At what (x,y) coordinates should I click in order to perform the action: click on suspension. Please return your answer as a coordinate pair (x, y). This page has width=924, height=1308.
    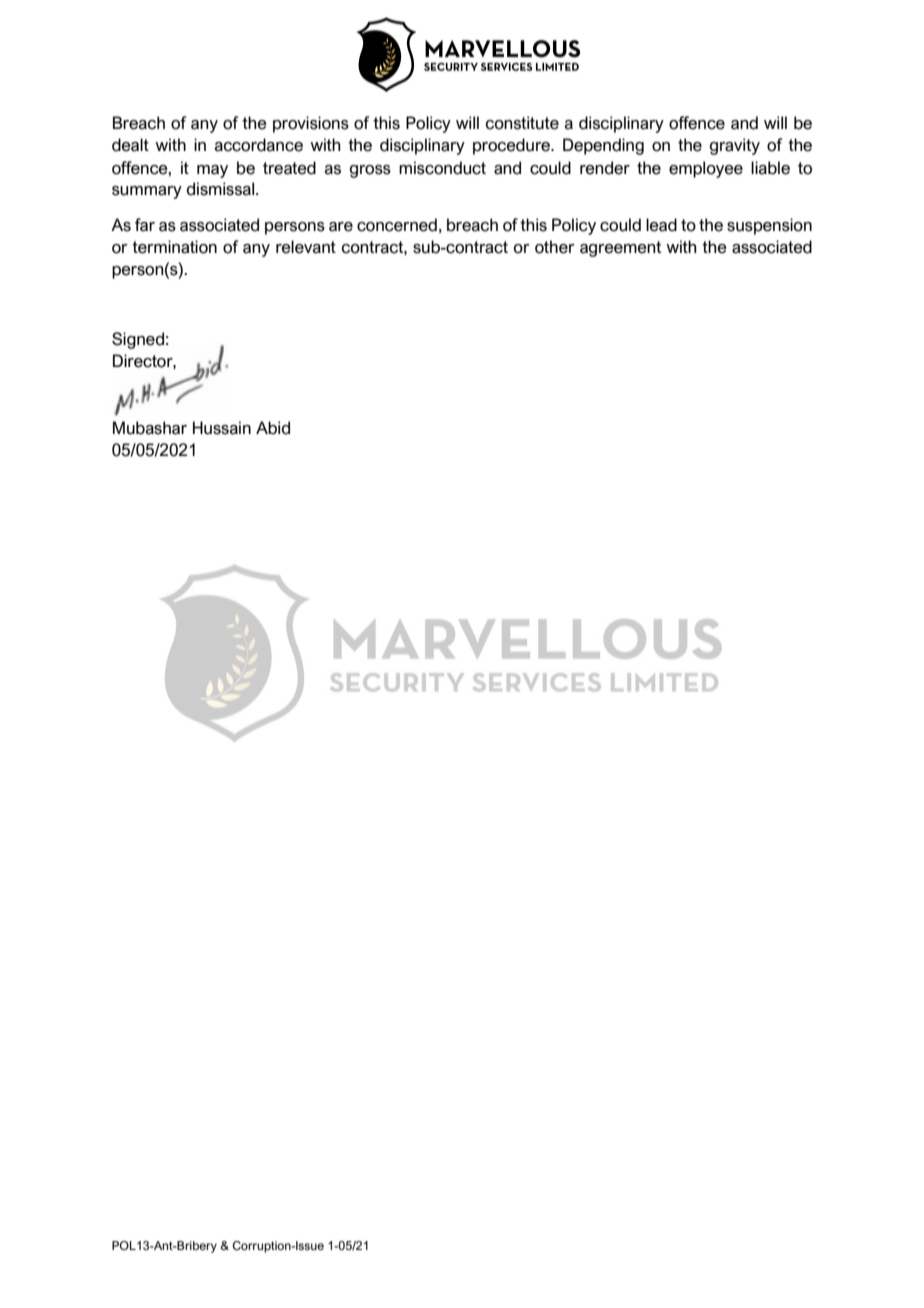
    Looking at the image, I should click on (769, 226).
